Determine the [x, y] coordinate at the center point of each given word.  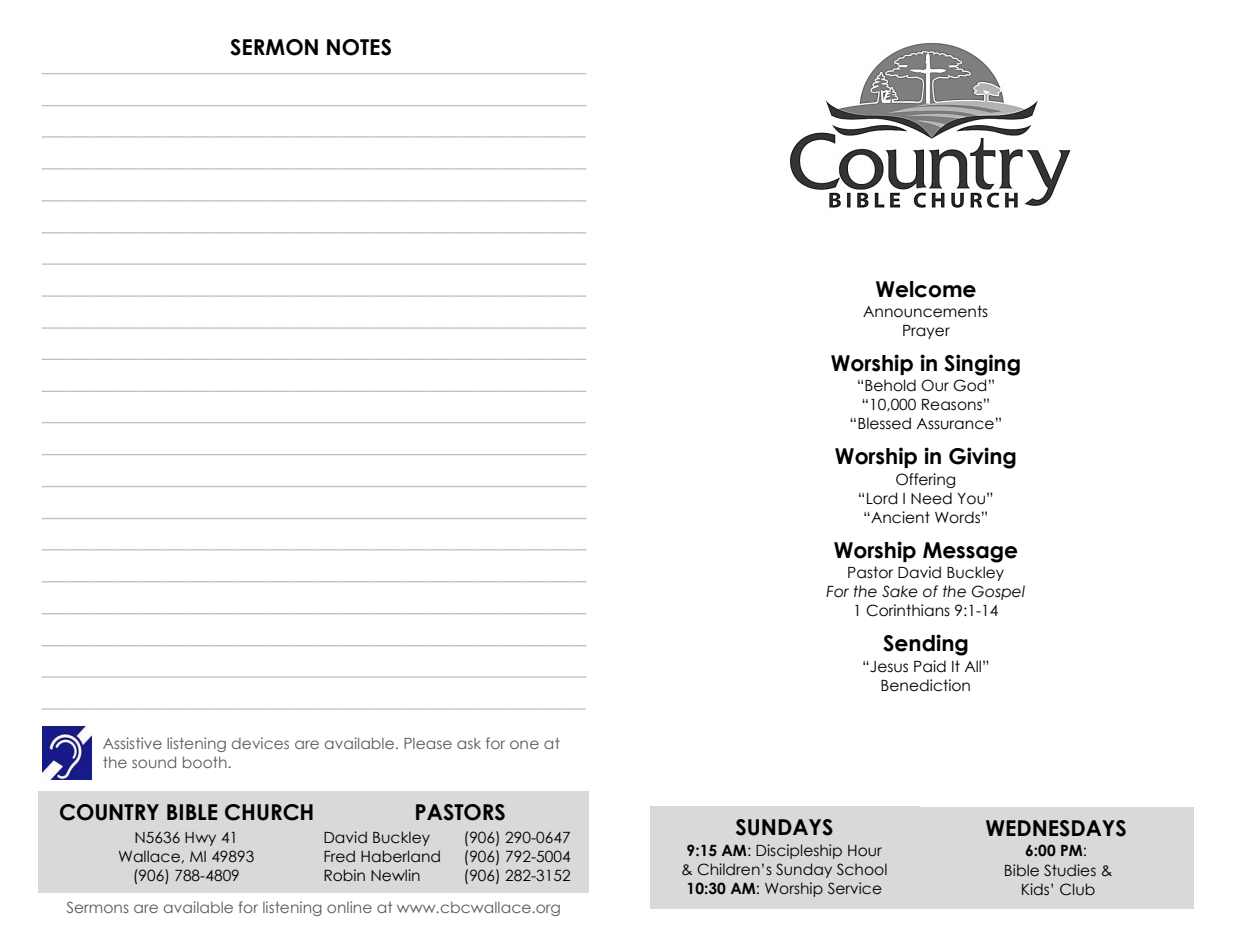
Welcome [926, 289]
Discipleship [799, 851]
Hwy [200, 839]
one [524, 744]
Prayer [926, 332]
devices [260, 743]
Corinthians [908, 610]
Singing [982, 365]
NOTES [359, 47]
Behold [890, 385]
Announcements [925, 311]
